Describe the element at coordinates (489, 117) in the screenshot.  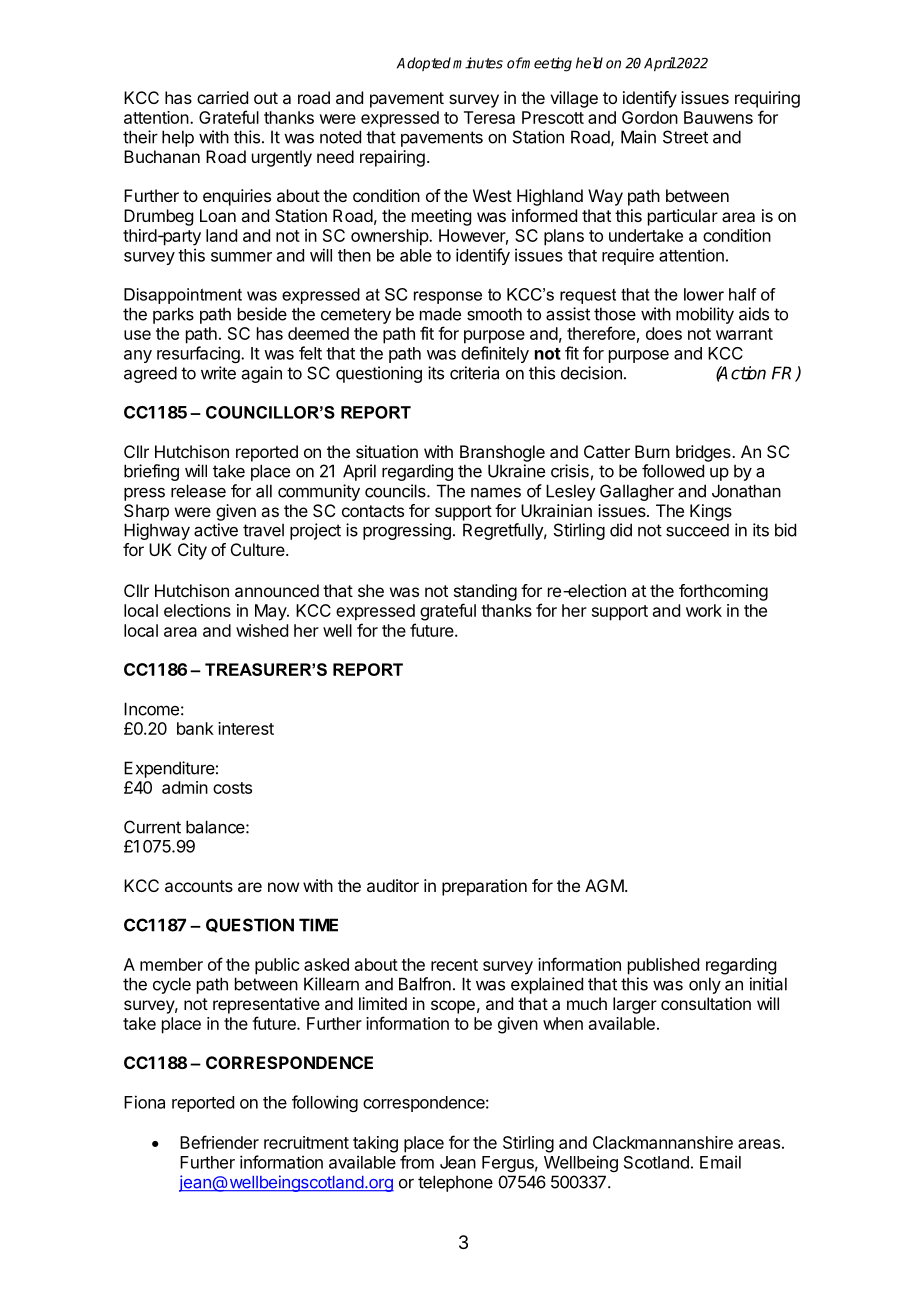
I see `Teresa` at that location.
